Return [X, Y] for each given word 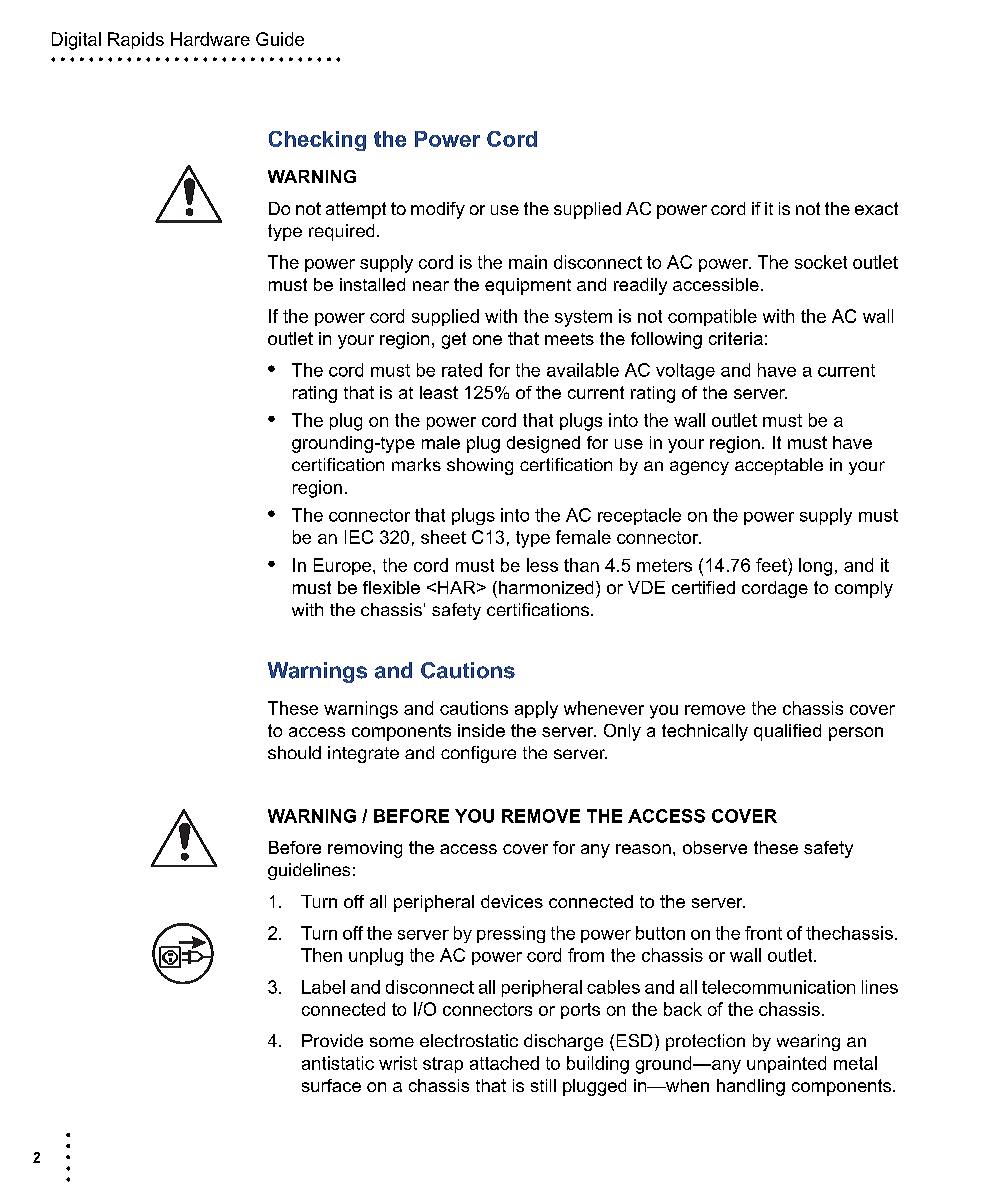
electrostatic [469, 1040]
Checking [317, 141]
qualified [787, 732]
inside [481, 730]
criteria [736, 338]
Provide [332, 1040]
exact [876, 208]
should [294, 752]
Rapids [136, 40]
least [439, 392]
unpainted [786, 1064]
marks [416, 464]
